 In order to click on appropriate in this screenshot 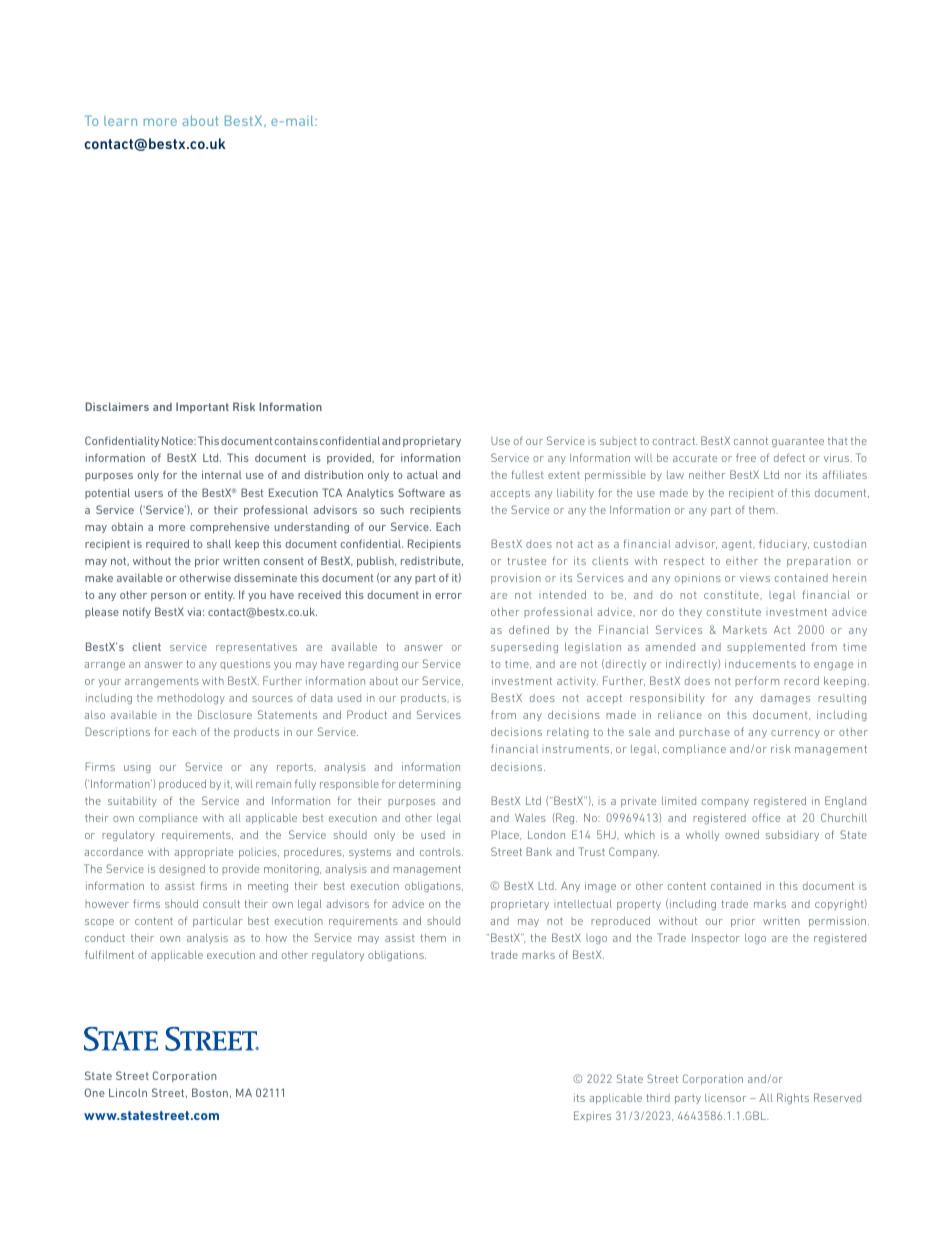, I will do `click(203, 852)`.
